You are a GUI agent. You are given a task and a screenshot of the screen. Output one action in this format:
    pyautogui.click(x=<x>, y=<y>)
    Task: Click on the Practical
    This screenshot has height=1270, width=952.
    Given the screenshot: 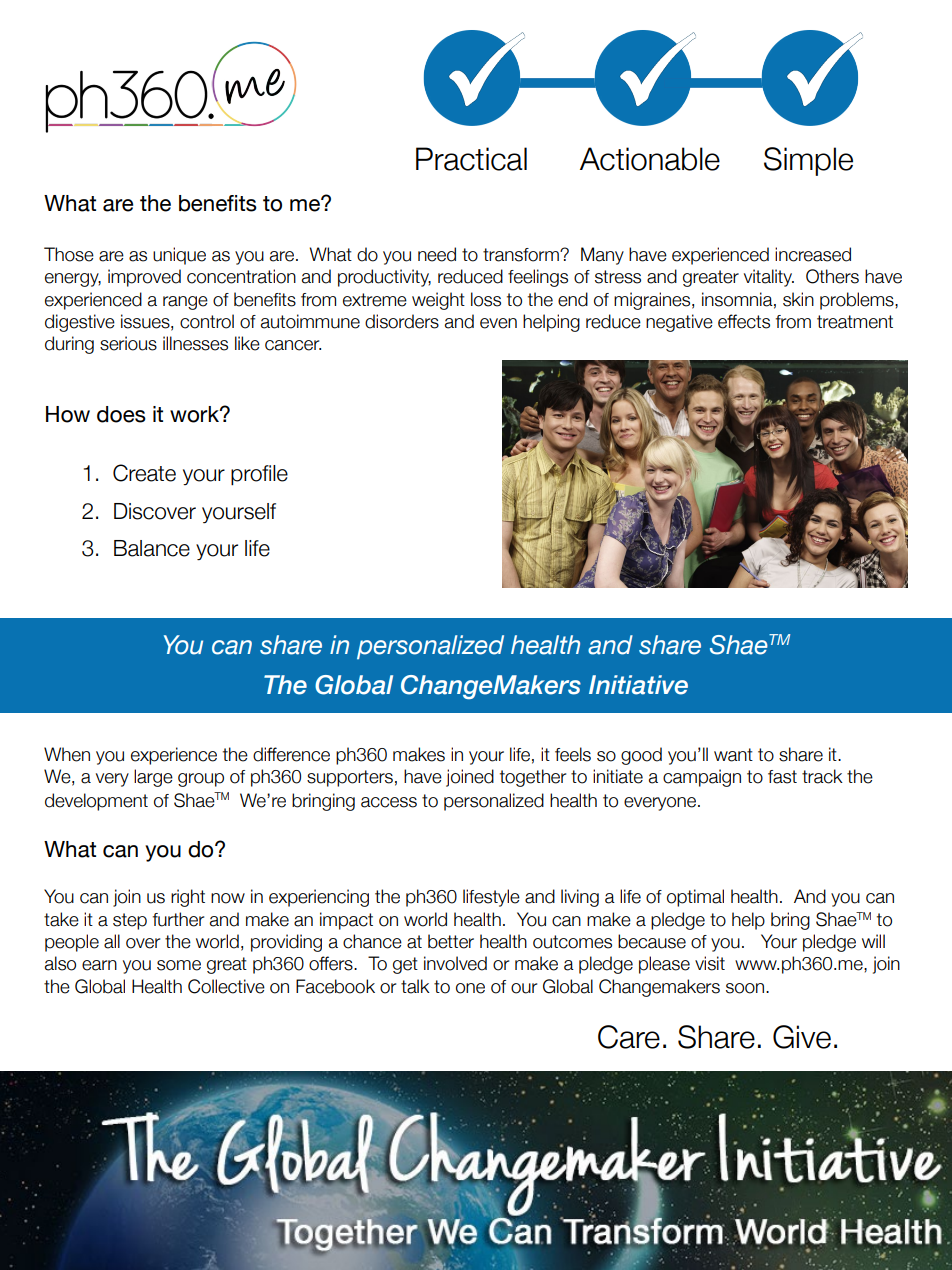 What is the action you would take?
    pyautogui.click(x=471, y=159)
